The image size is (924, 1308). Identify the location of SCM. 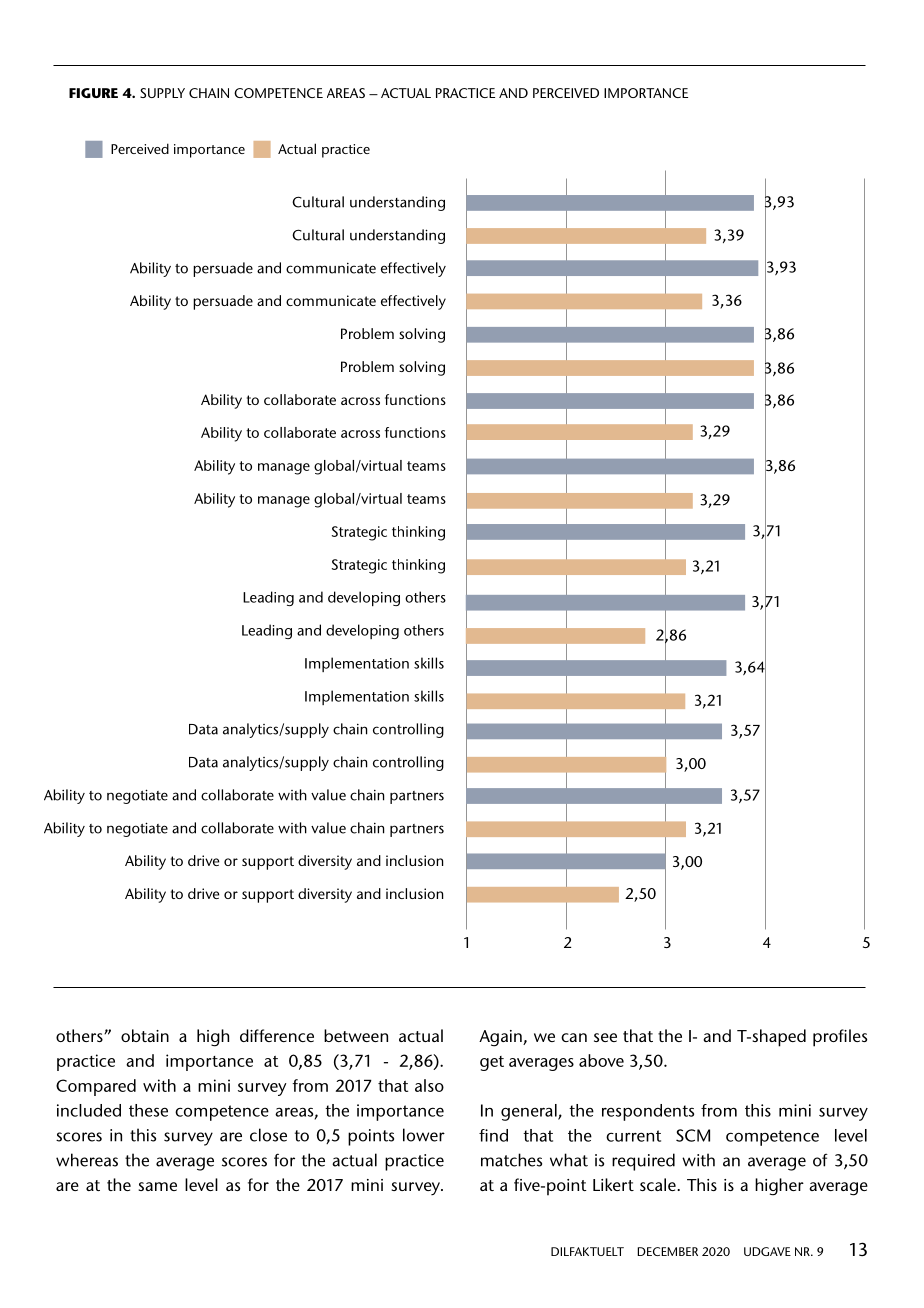
(693, 1135).
